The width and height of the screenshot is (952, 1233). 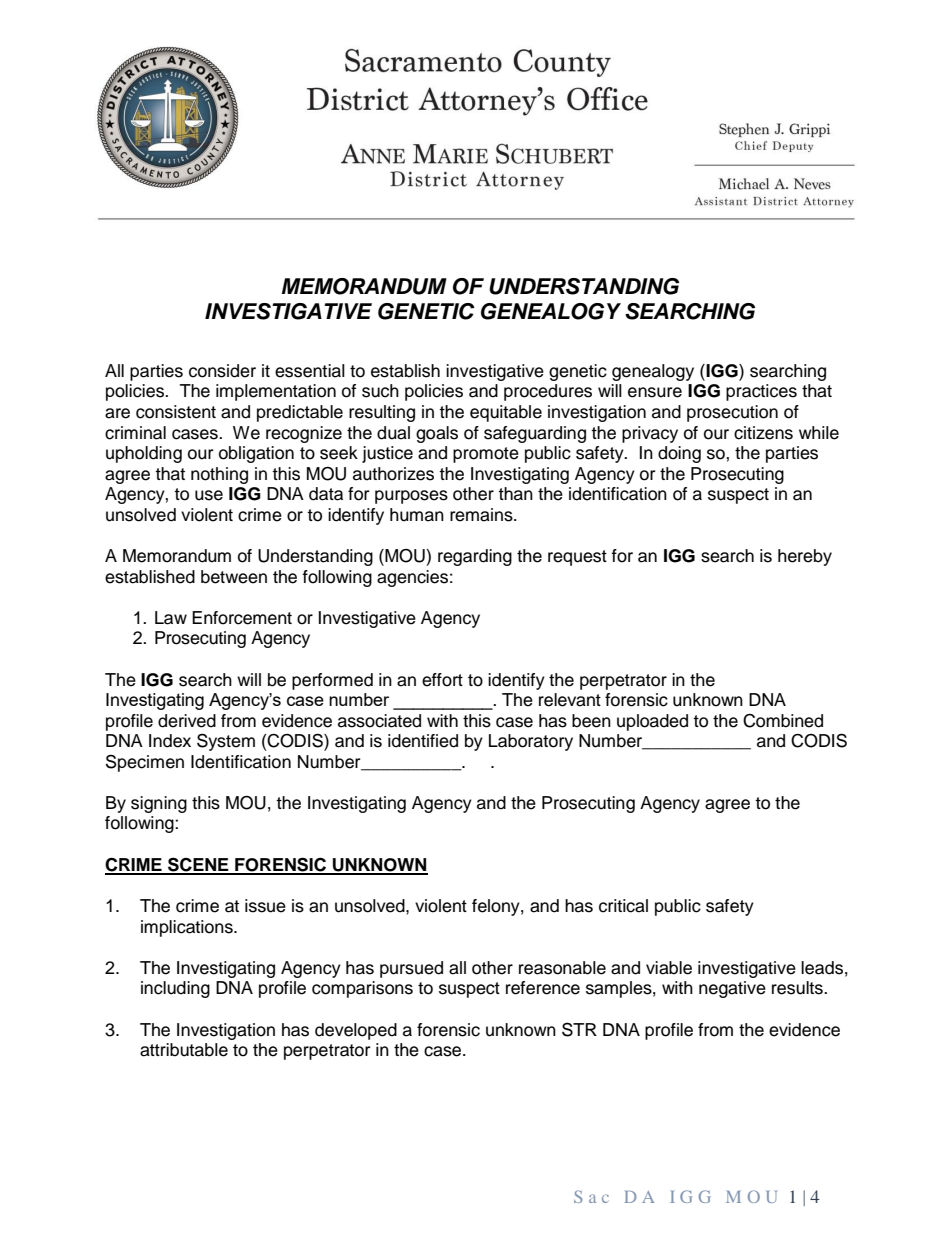 I want to click on attributable, so click(x=184, y=1050).
